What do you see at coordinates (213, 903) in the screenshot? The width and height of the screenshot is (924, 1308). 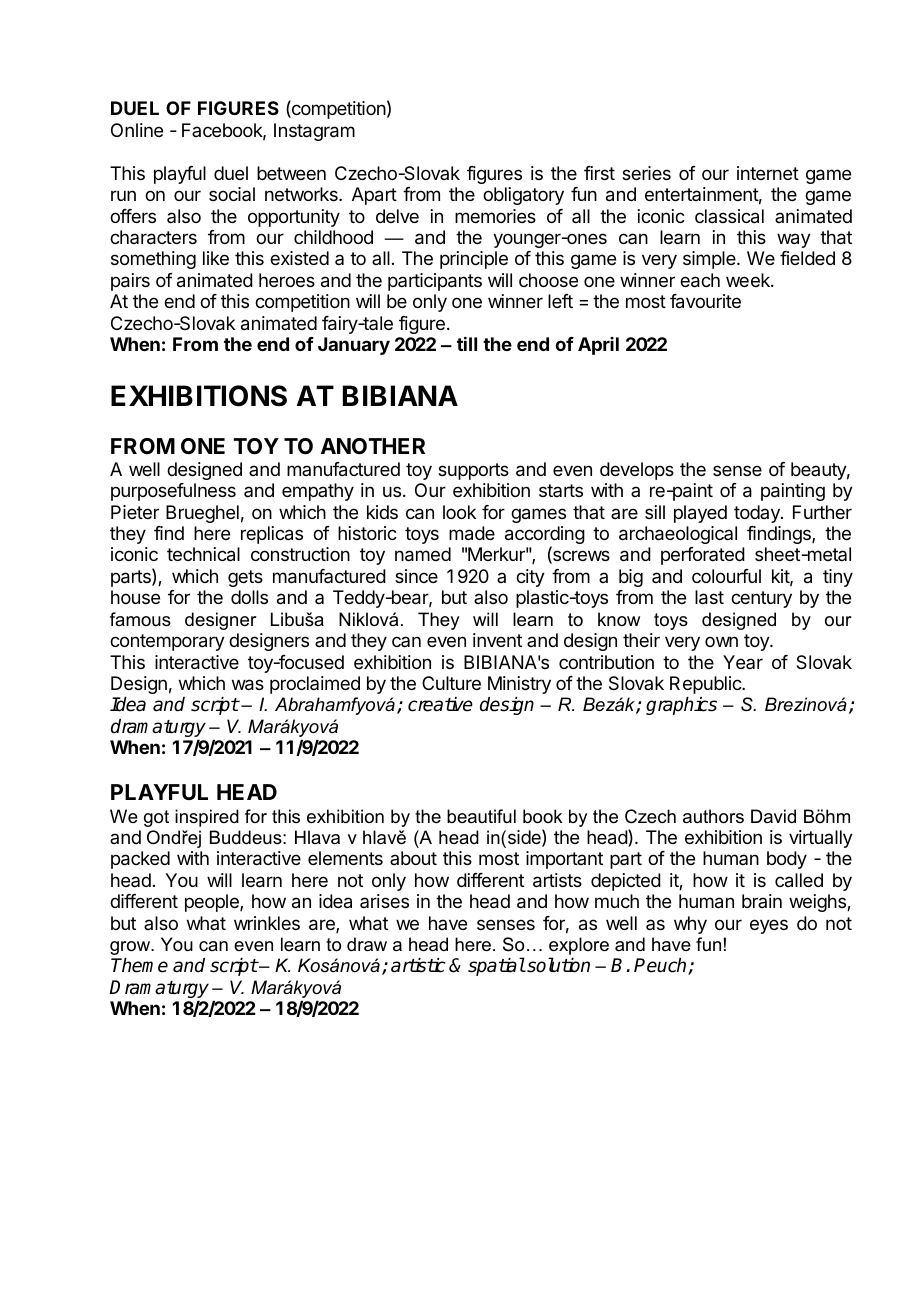 I see `people` at bounding box center [213, 903].
